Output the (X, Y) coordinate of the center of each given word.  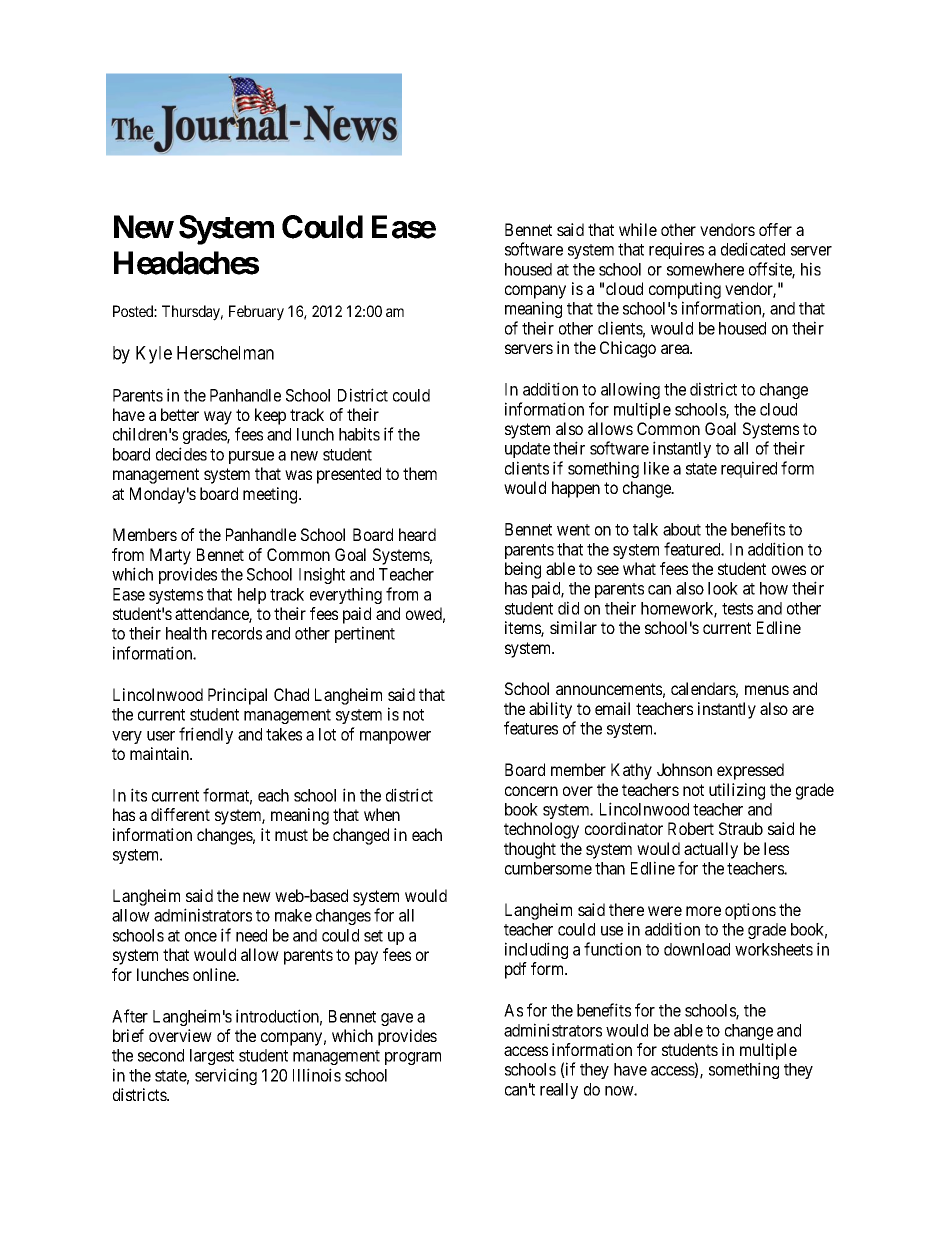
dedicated (753, 249)
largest (212, 1057)
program (413, 1058)
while (638, 229)
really (559, 1091)
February (256, 313)
